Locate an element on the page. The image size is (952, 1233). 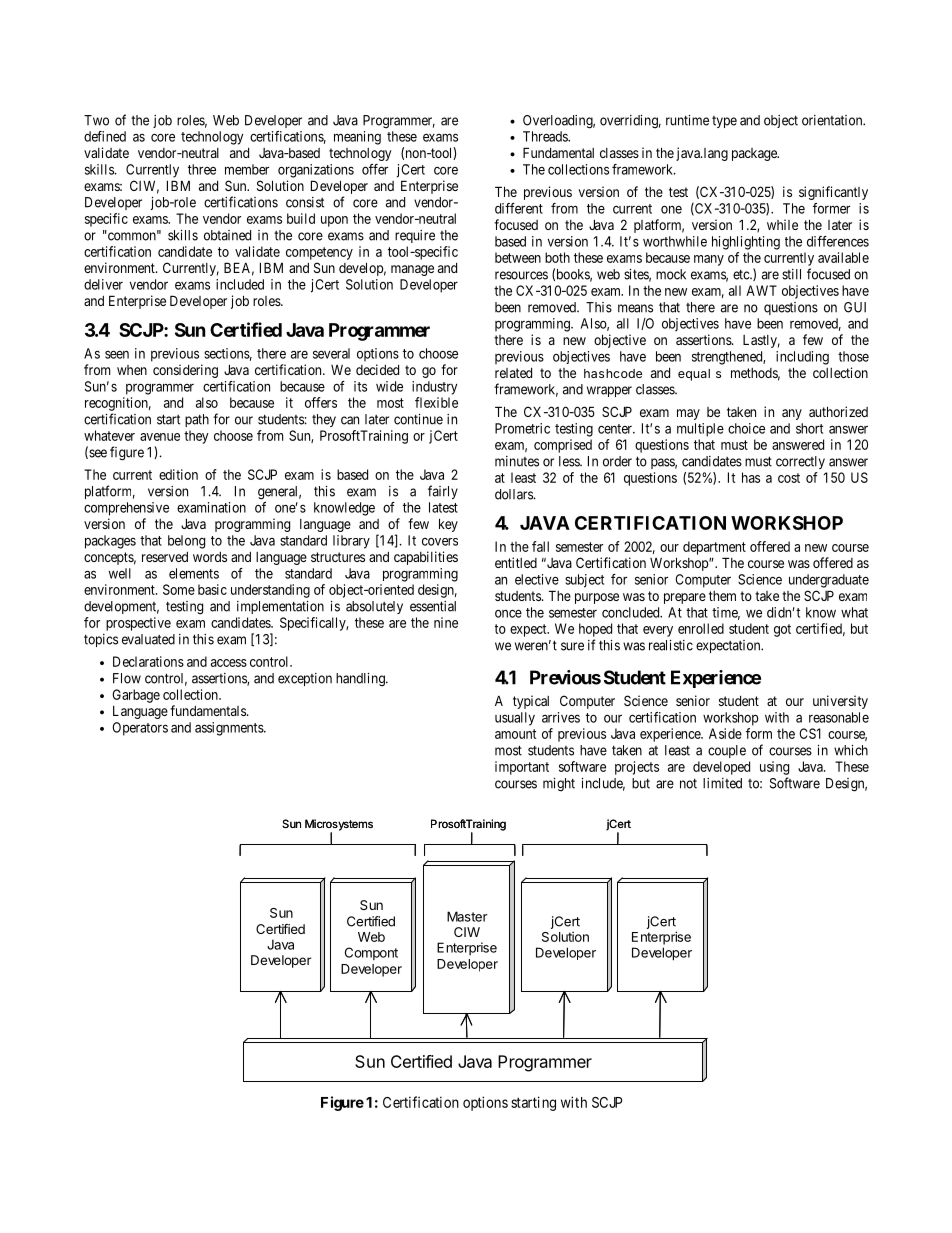
assignments is located at coordinates (230, 729).
